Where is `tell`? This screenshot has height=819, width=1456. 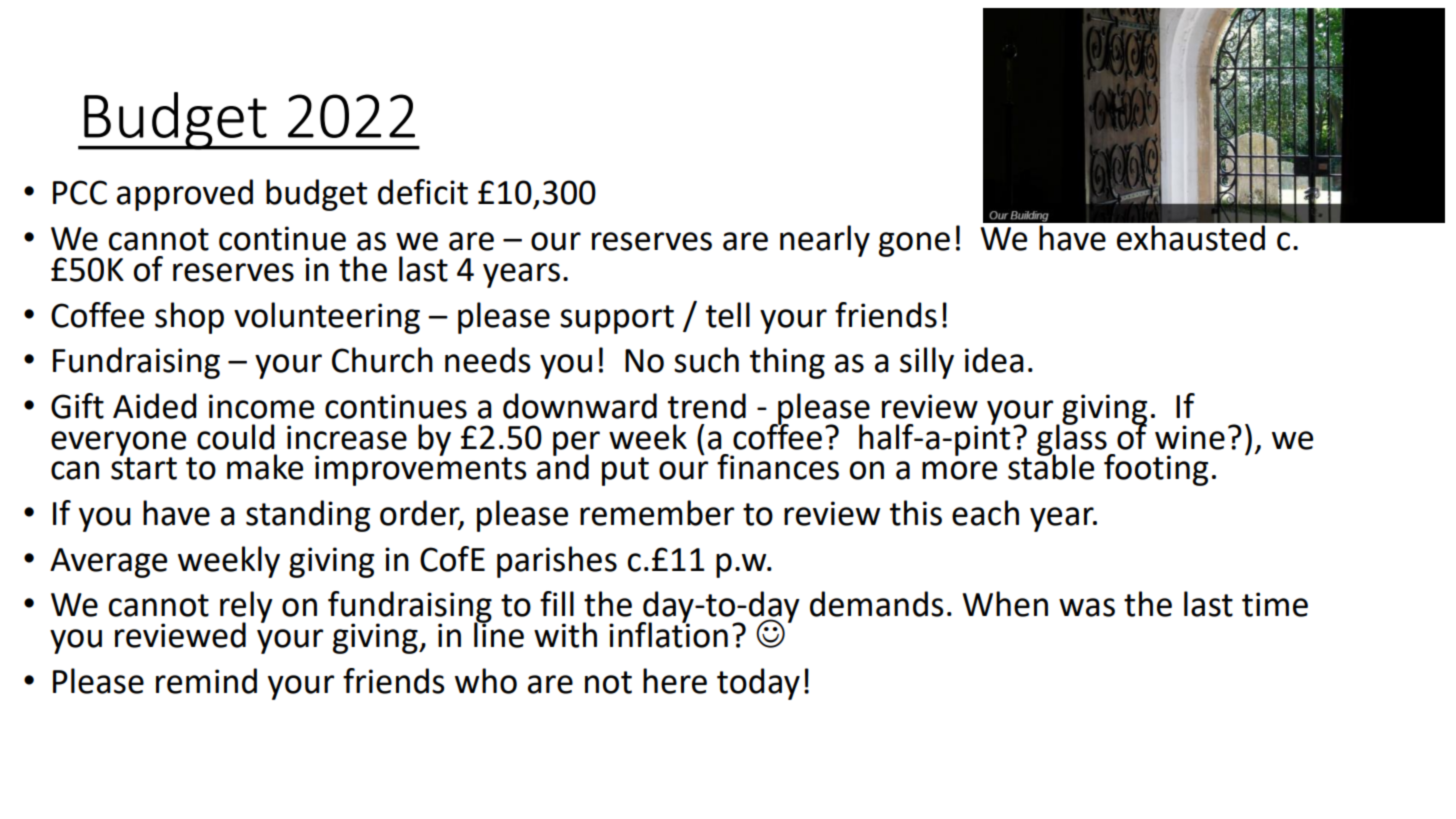
tell is located at coordinates (728, 315).
